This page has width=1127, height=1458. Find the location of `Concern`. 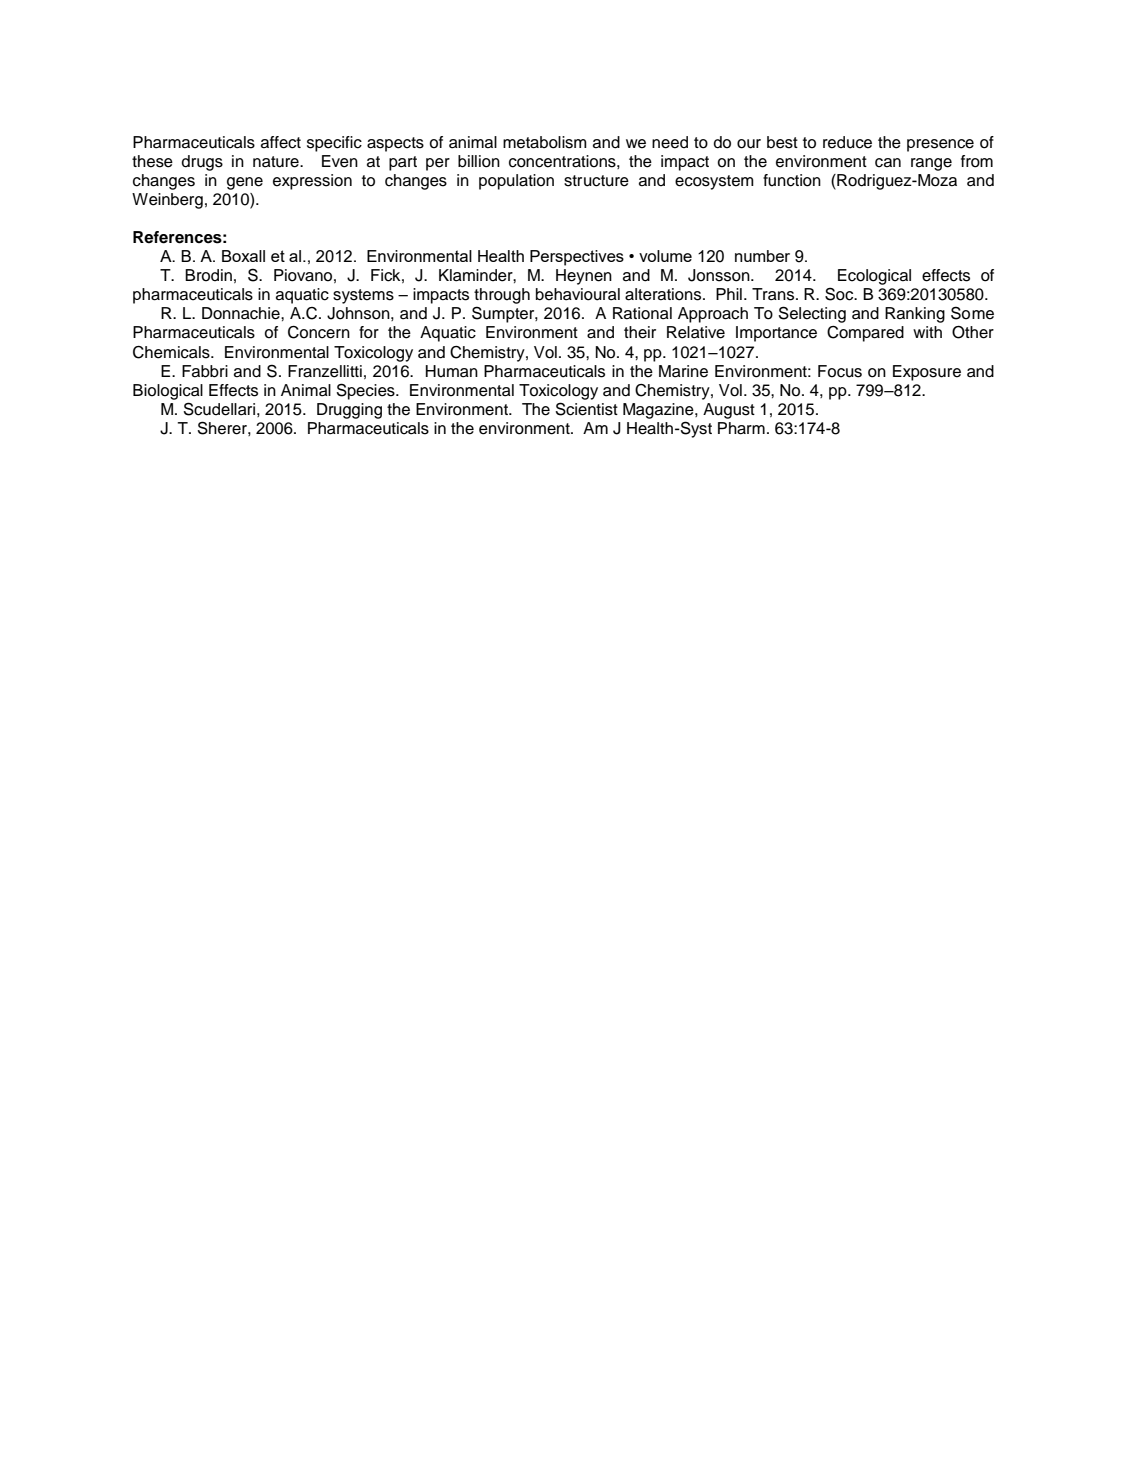

Concern is located at coordinates (319, 332).
